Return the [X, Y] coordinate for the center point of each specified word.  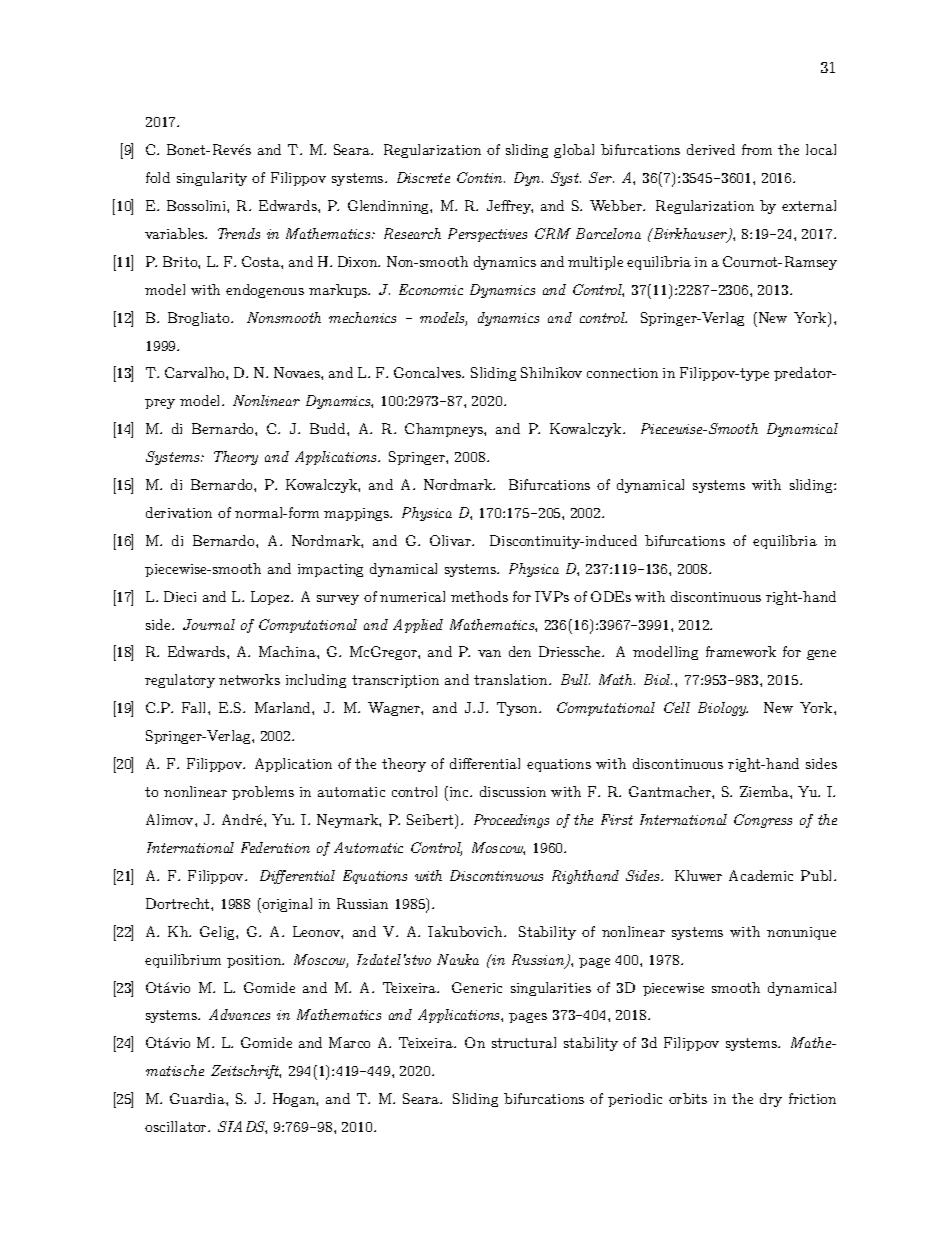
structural [524, 1042]
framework [741, 651]
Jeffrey [510, 207]
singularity [212, 179]
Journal [209, 624]
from [757, 149]
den [520, 651]
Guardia [198, 1098]
